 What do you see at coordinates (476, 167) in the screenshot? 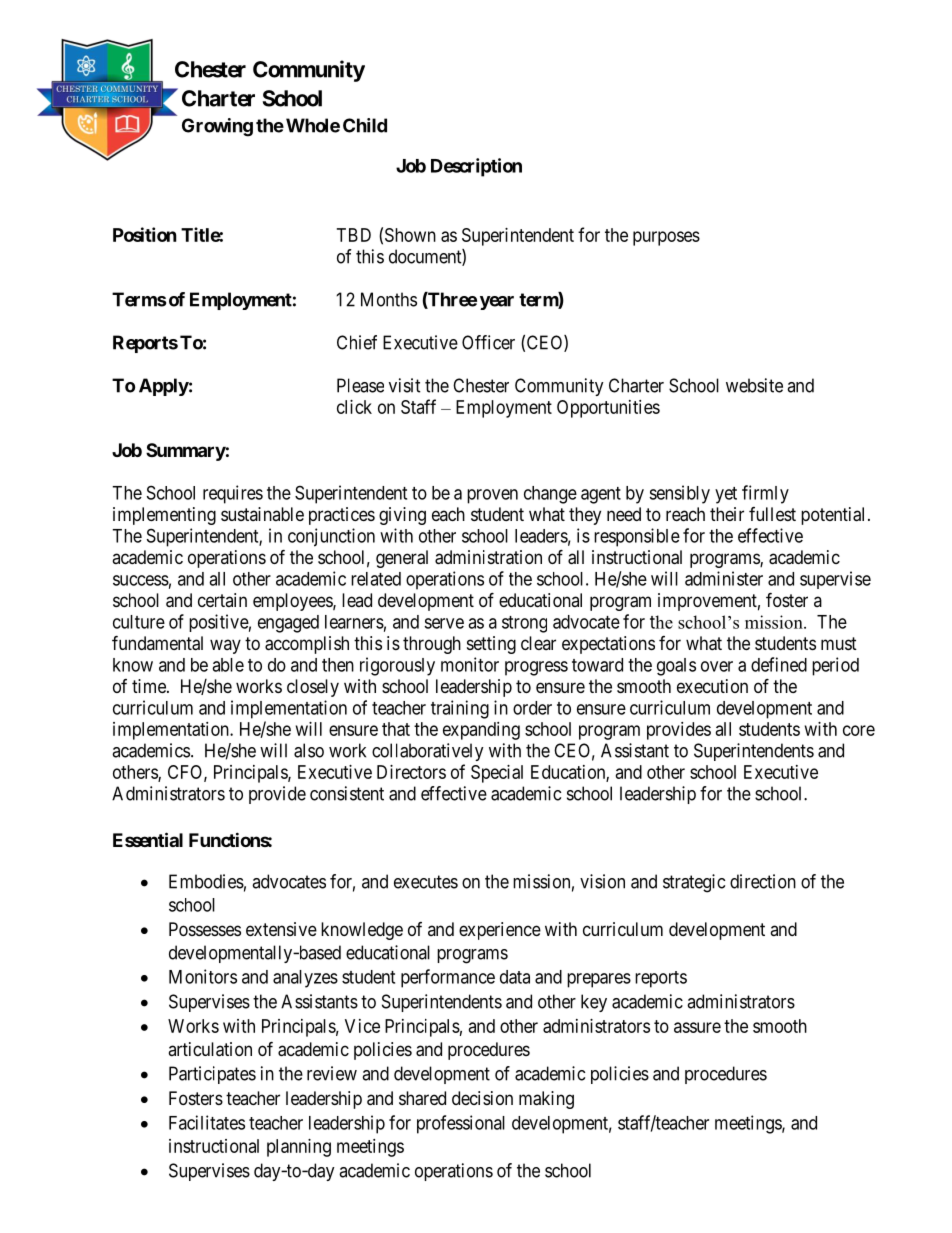
I see `Description` at bounding box center [476, 167].
